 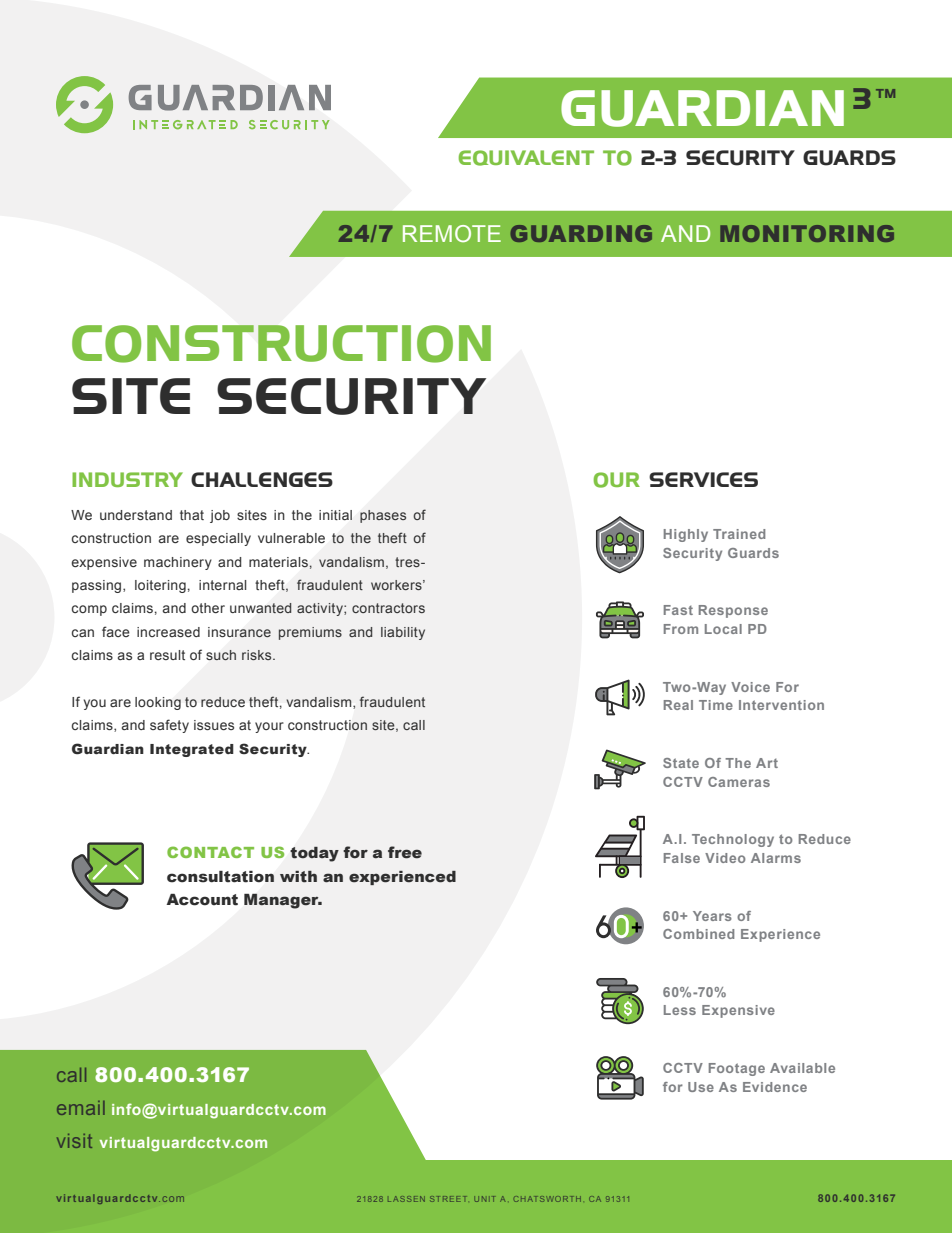 What do you see at coordinates (383, 516) in the screenshot?
I see `phases` at bounding box center [383, 516].
